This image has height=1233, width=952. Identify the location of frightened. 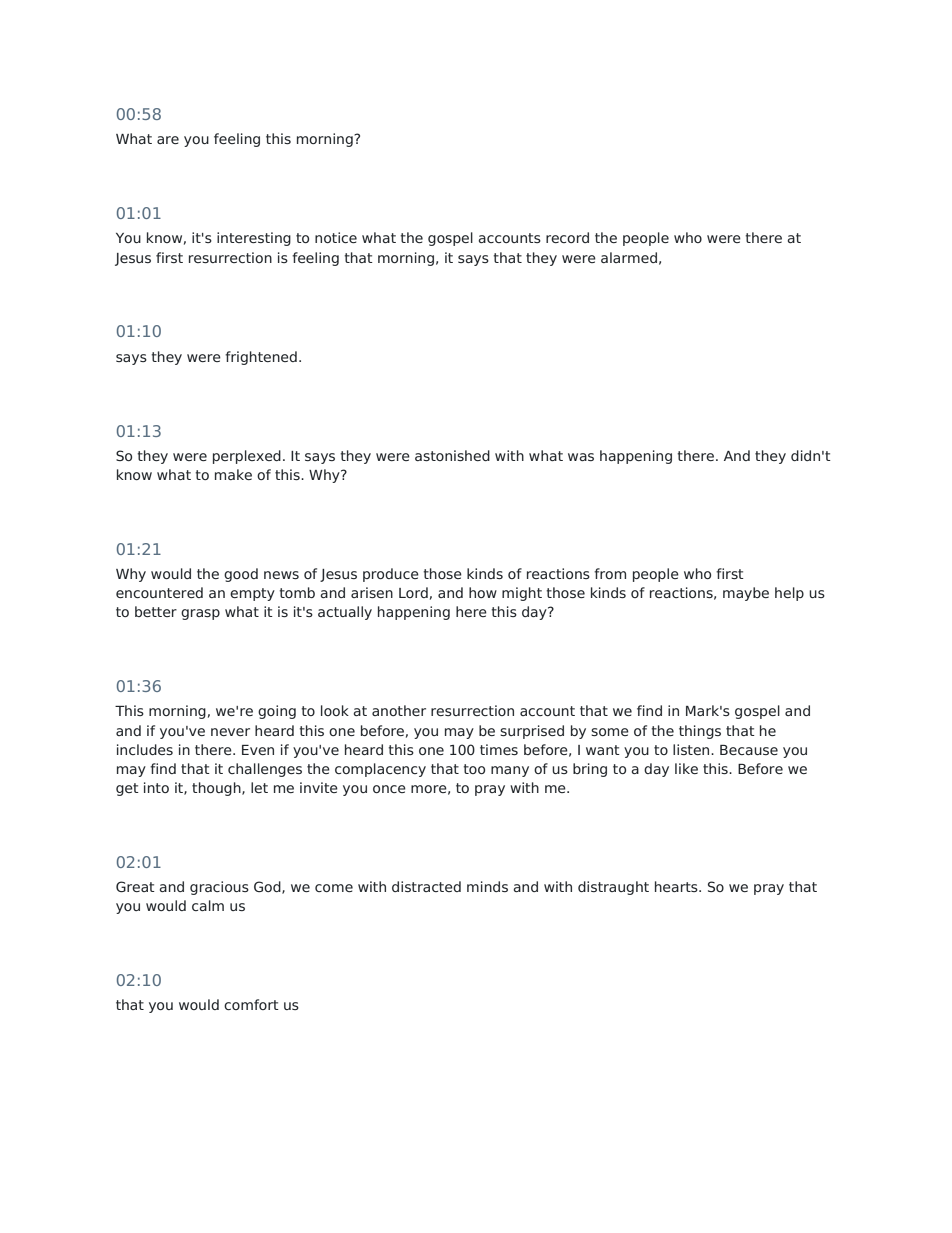
(261, 358).
